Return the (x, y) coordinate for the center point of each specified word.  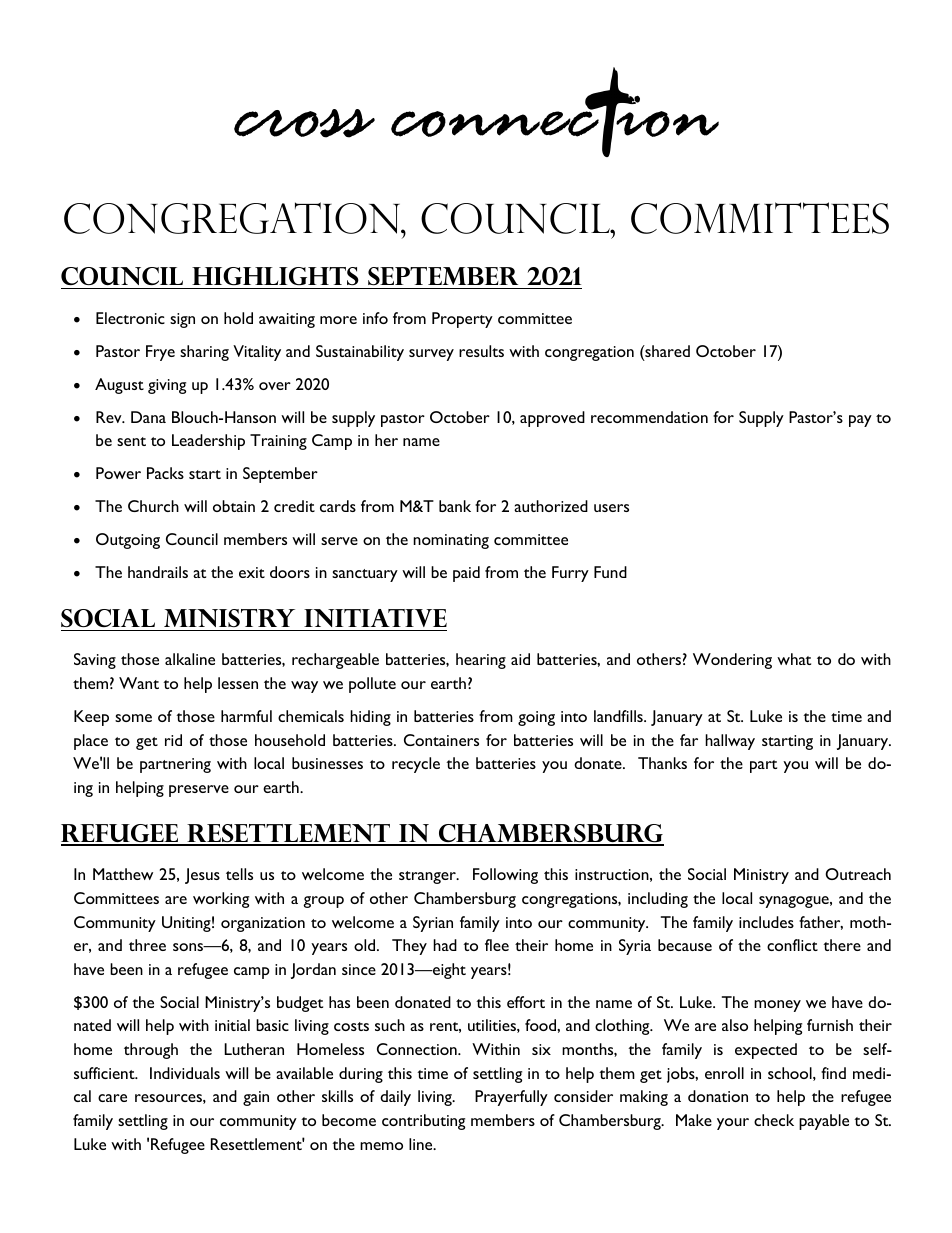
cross (304, 123)
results (481, 351)
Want (139, 683)
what (794, 659)
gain (256, 1098)
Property (462, 320)
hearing (481, 661)
